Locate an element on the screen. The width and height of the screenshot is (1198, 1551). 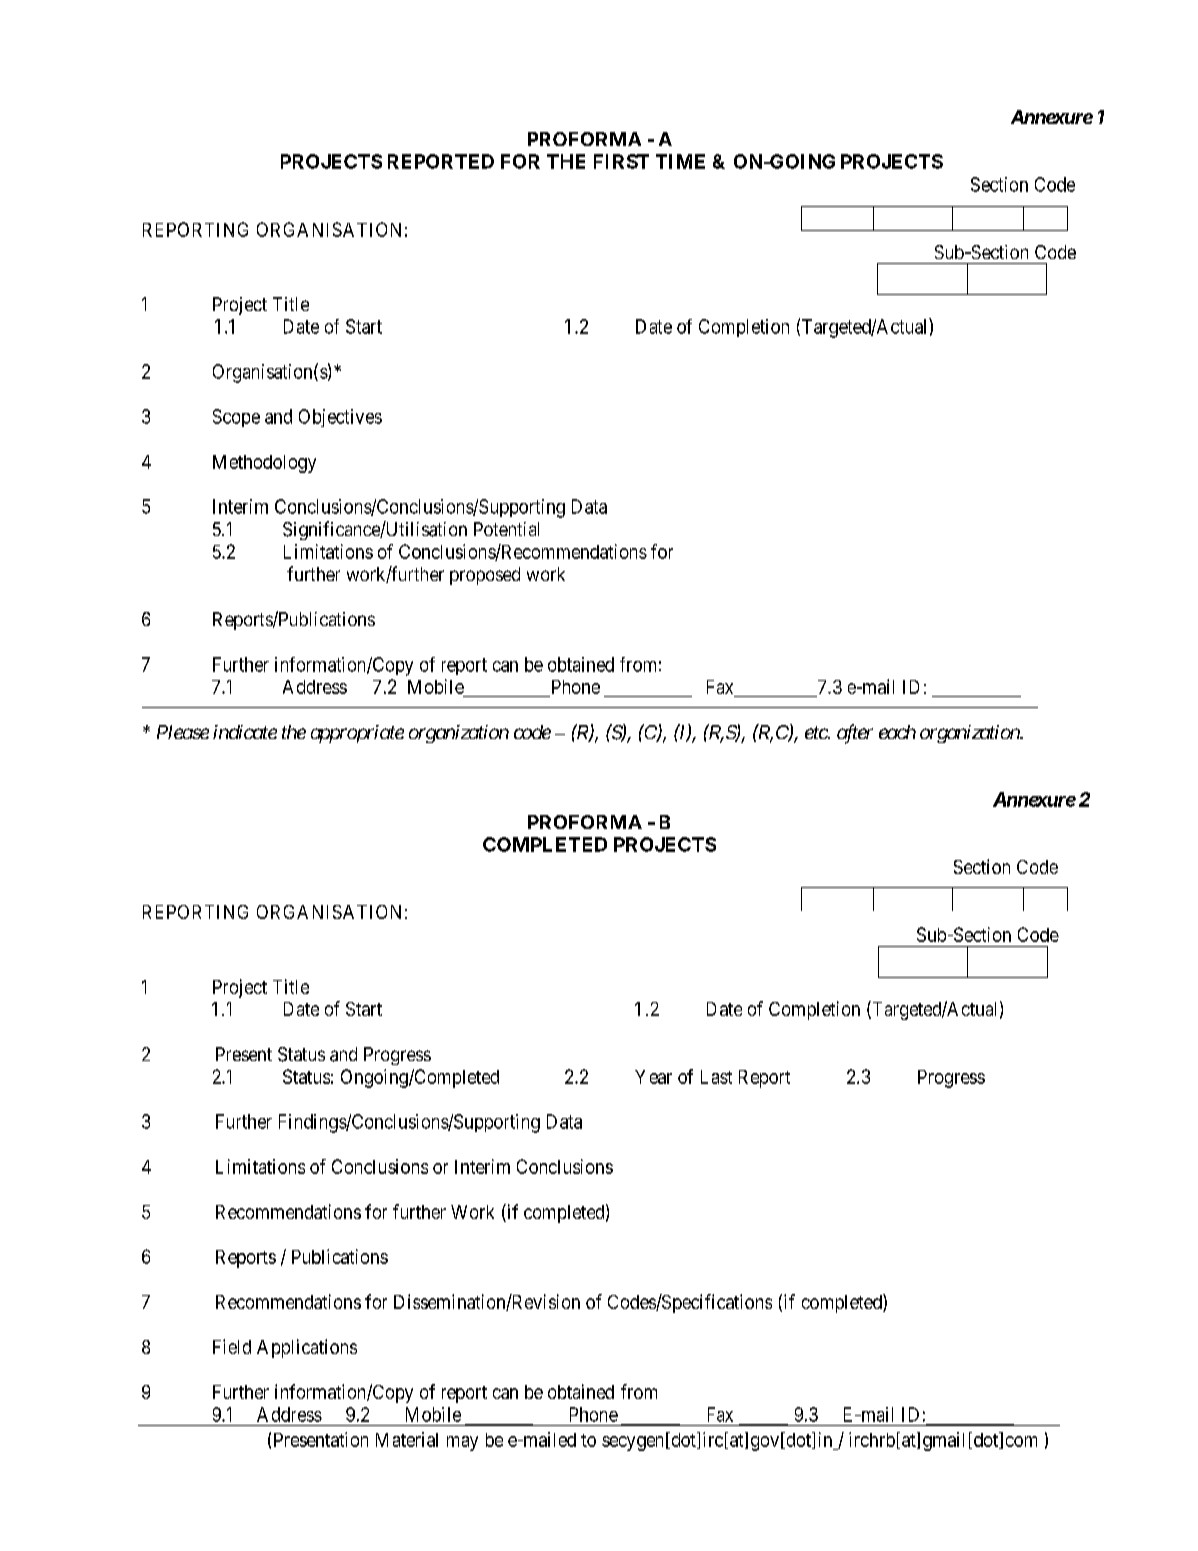
may is located at coordinates (462, 1443).
